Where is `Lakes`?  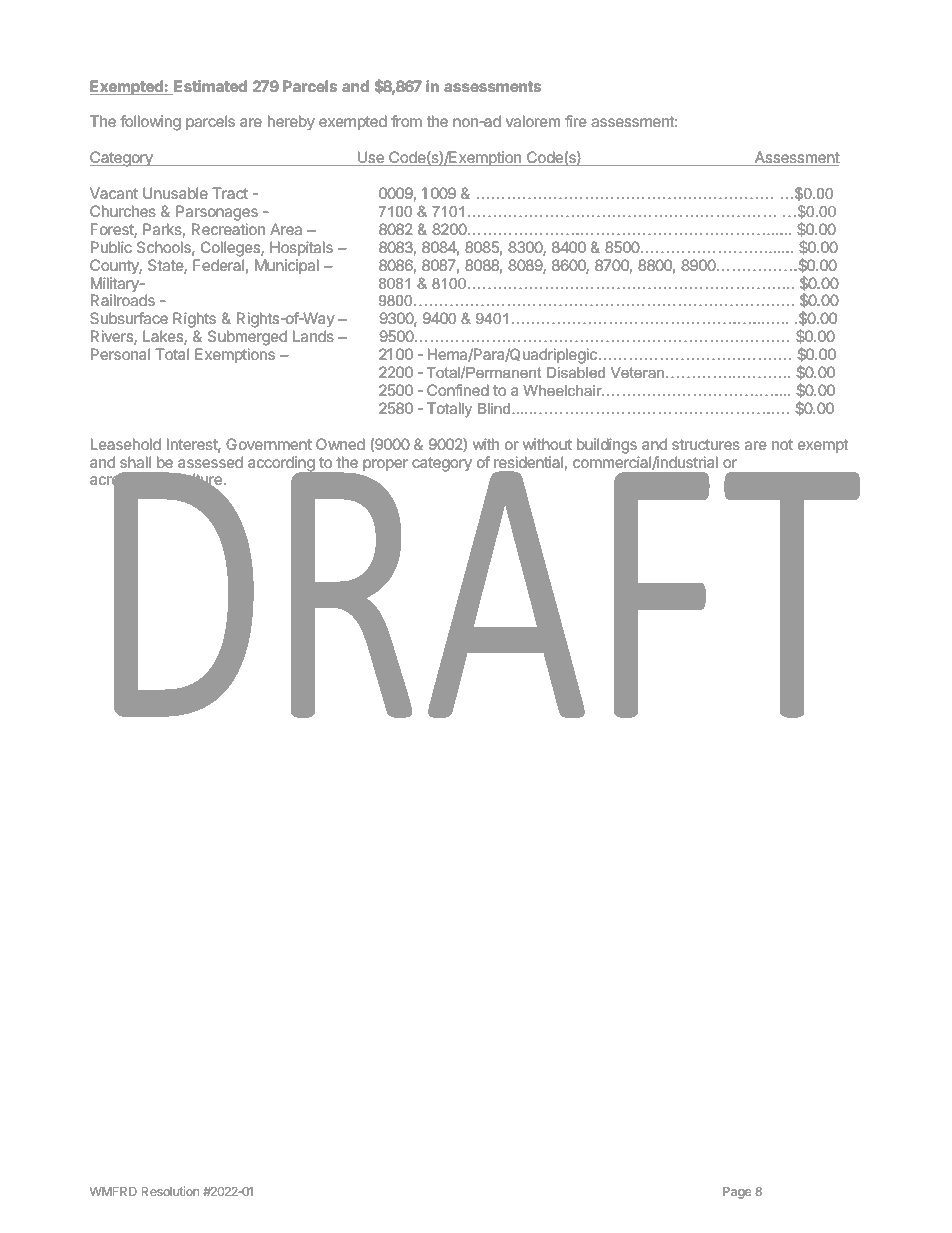 Lakes is located at coordinates (164, 337).
